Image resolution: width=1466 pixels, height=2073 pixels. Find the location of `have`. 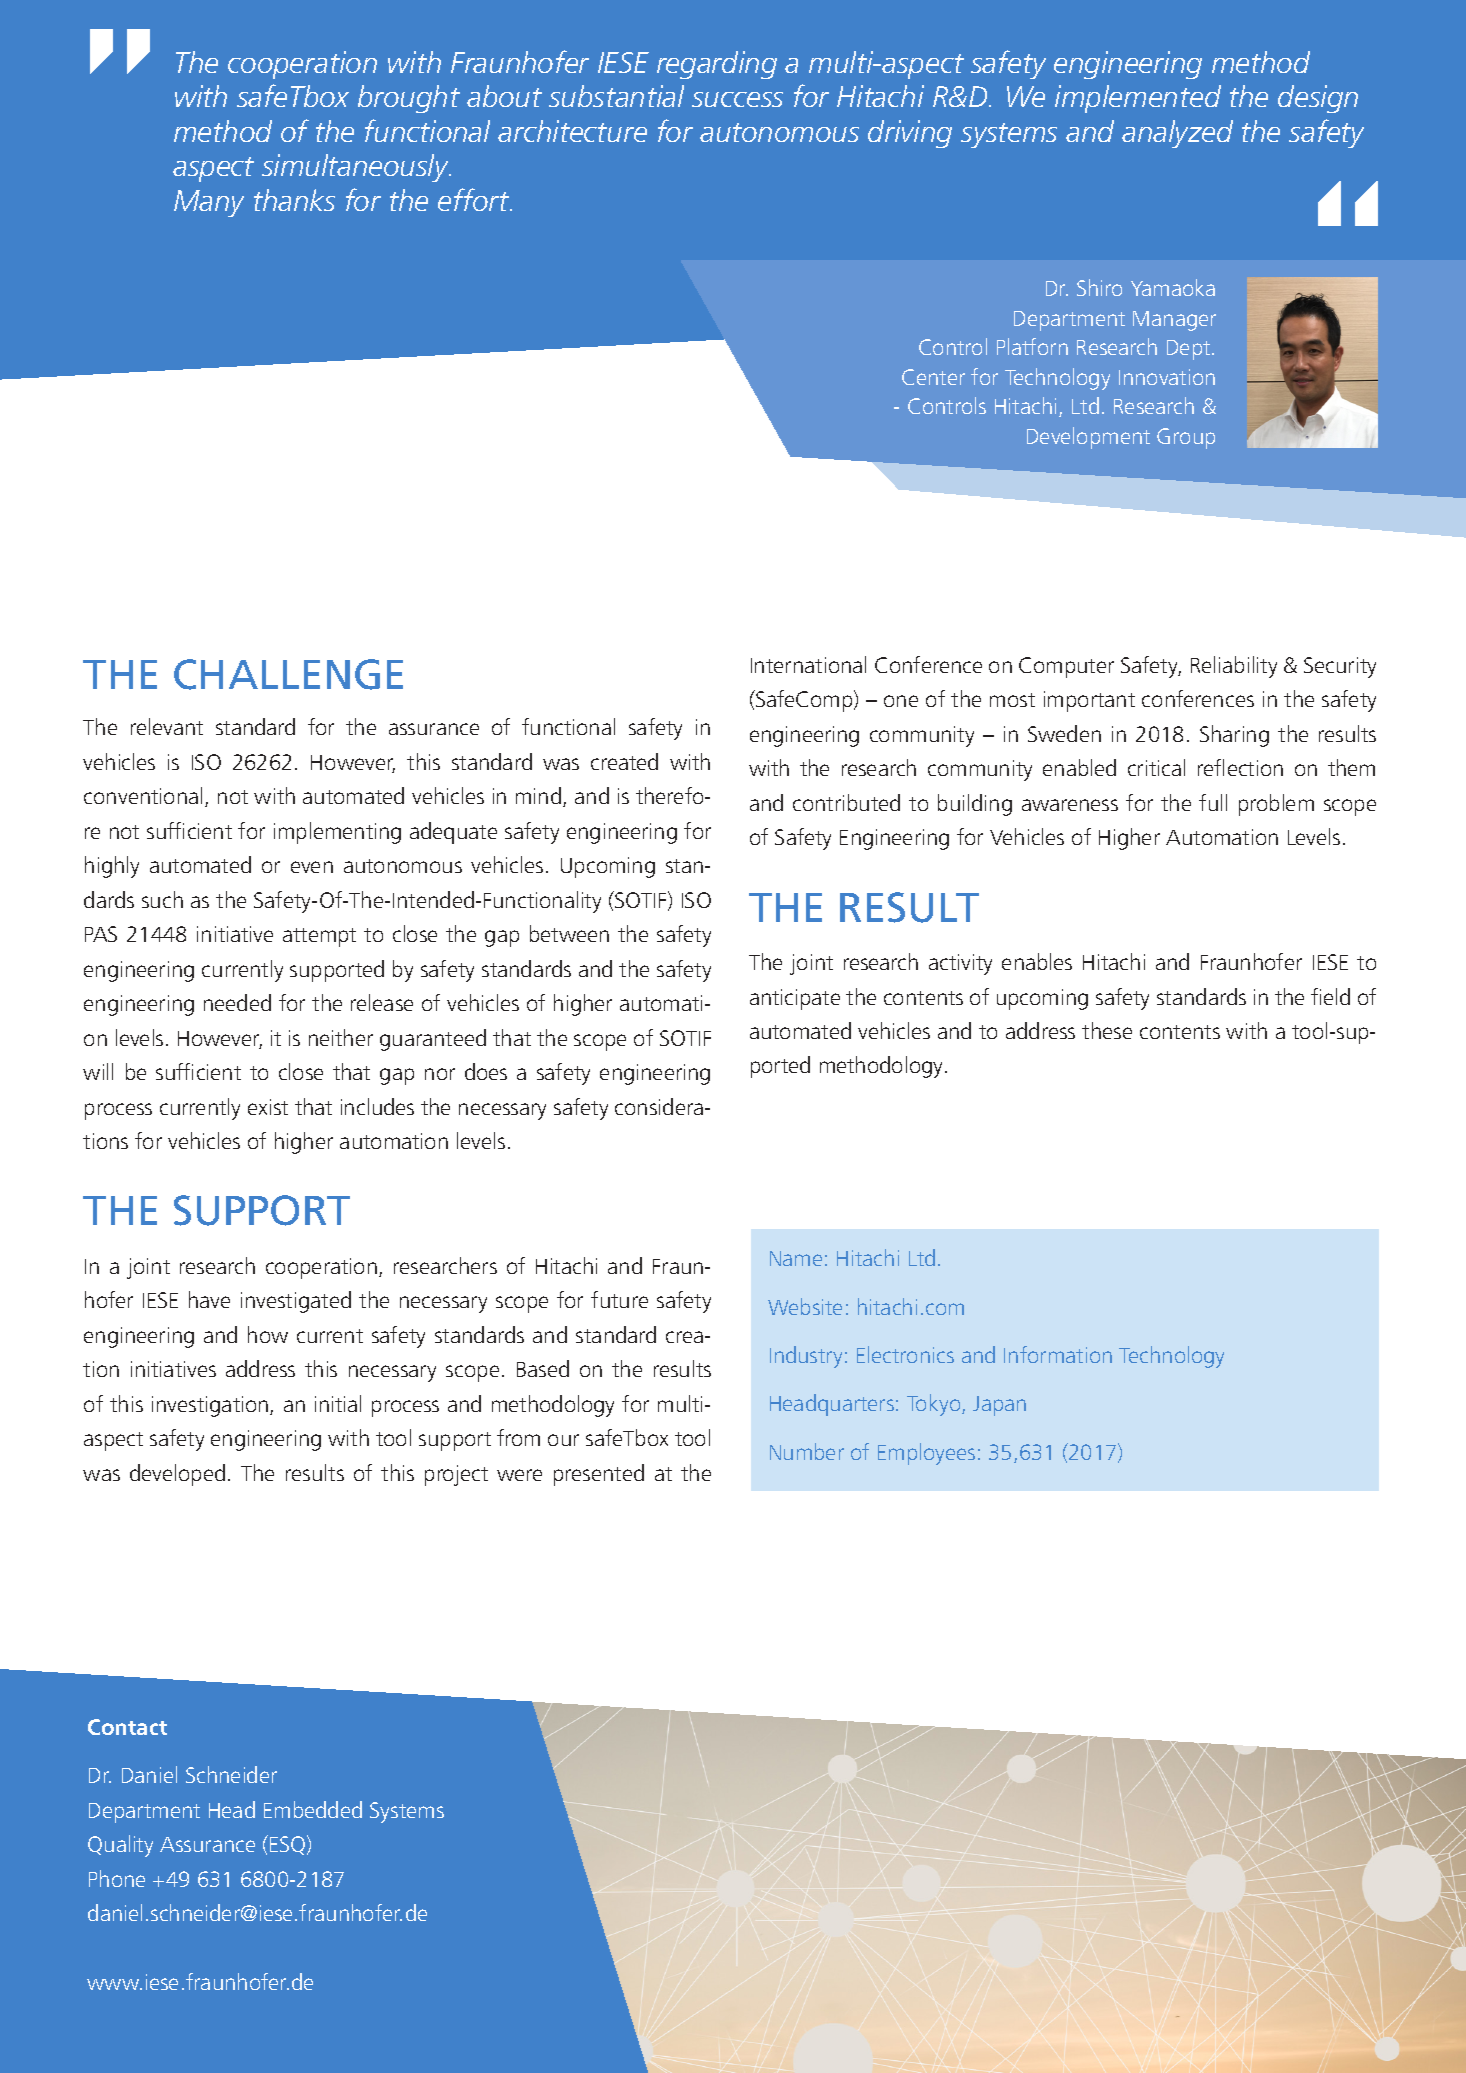

have is located at coordinates (209, 1299).
